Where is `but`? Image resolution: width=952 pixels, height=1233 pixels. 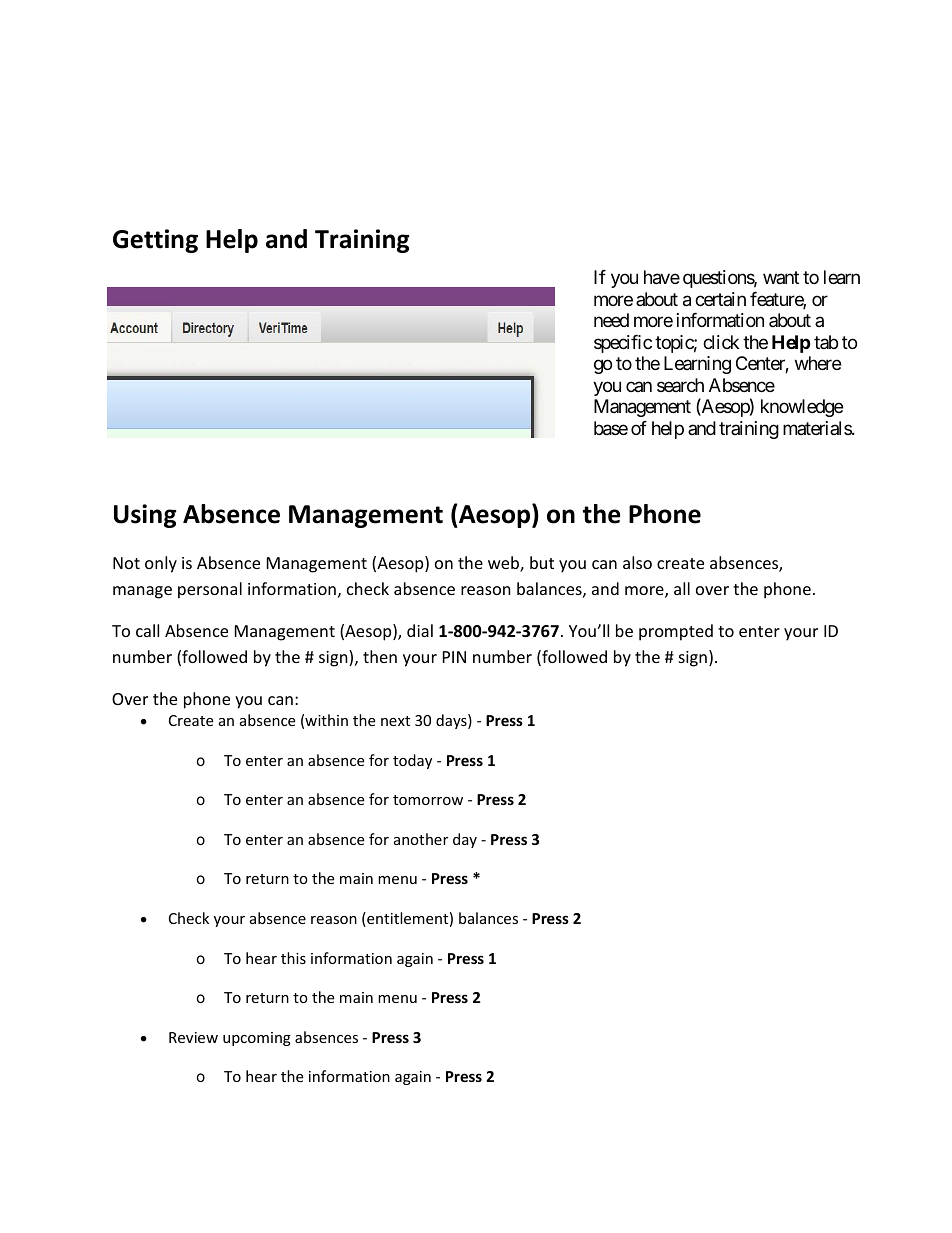 but is located at coordinates (542, 562).
